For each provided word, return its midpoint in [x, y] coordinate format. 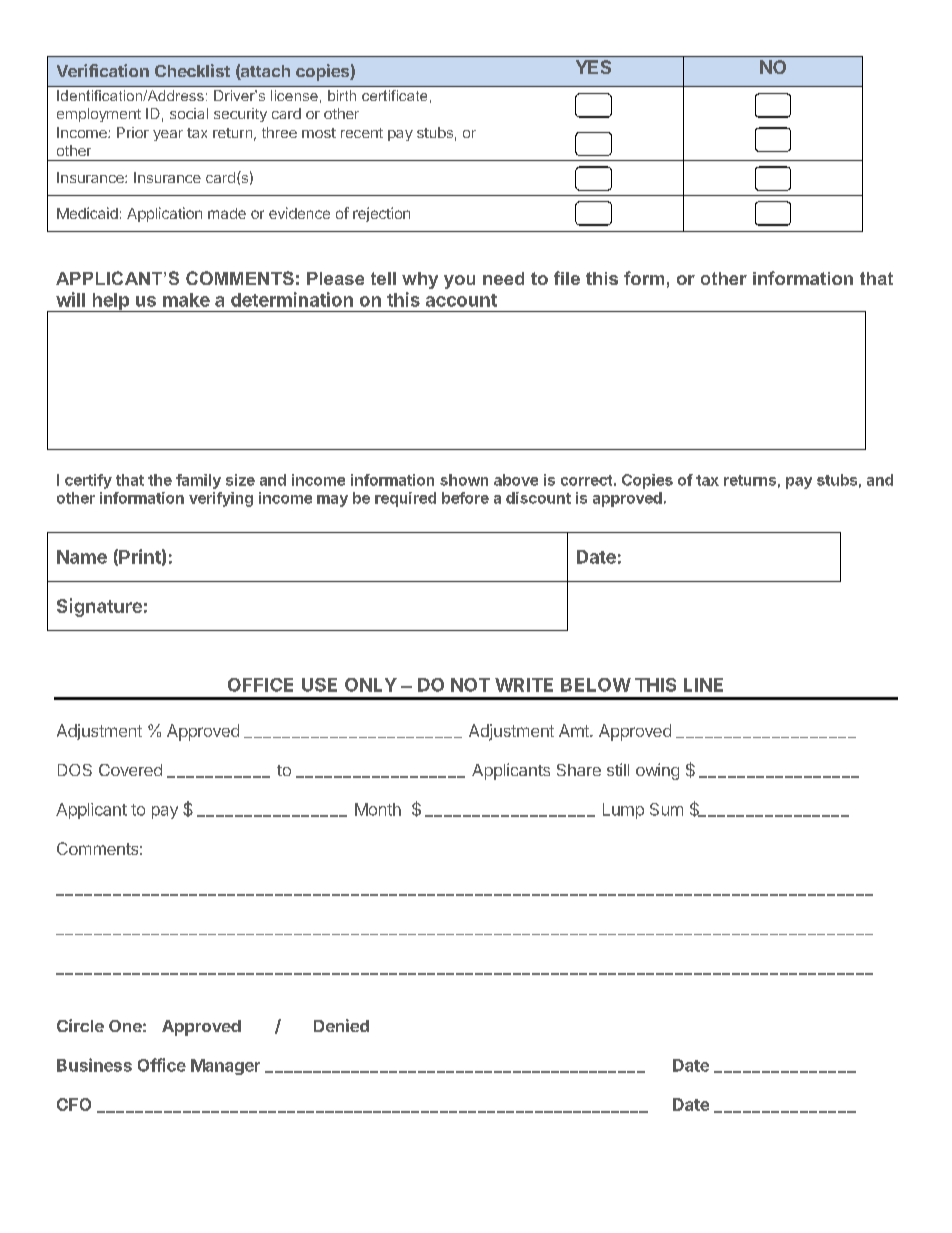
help [111, 302]
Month [378, 809]
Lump [623, 811]
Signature [99, 607]
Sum [666, 809]
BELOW [596, 685]
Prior [133, 132]
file [567, 278]
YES [593, 67]
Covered [130, 770]
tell [383, 278]
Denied [341, 1025]
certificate [394, 95]
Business [94, 1065]
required [405, 499]
